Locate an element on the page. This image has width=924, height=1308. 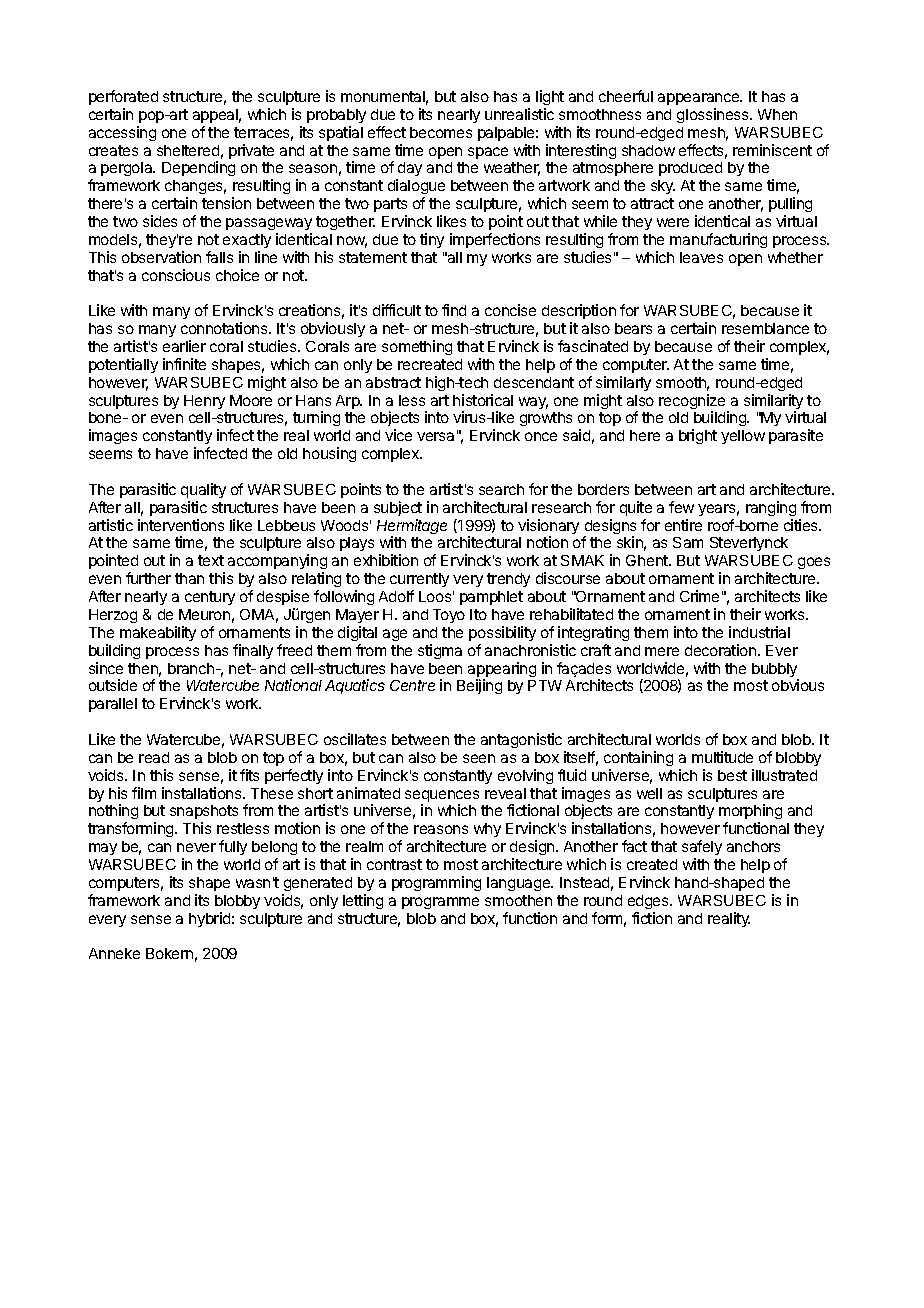
glossiness is located at coordinates (714, 115).
